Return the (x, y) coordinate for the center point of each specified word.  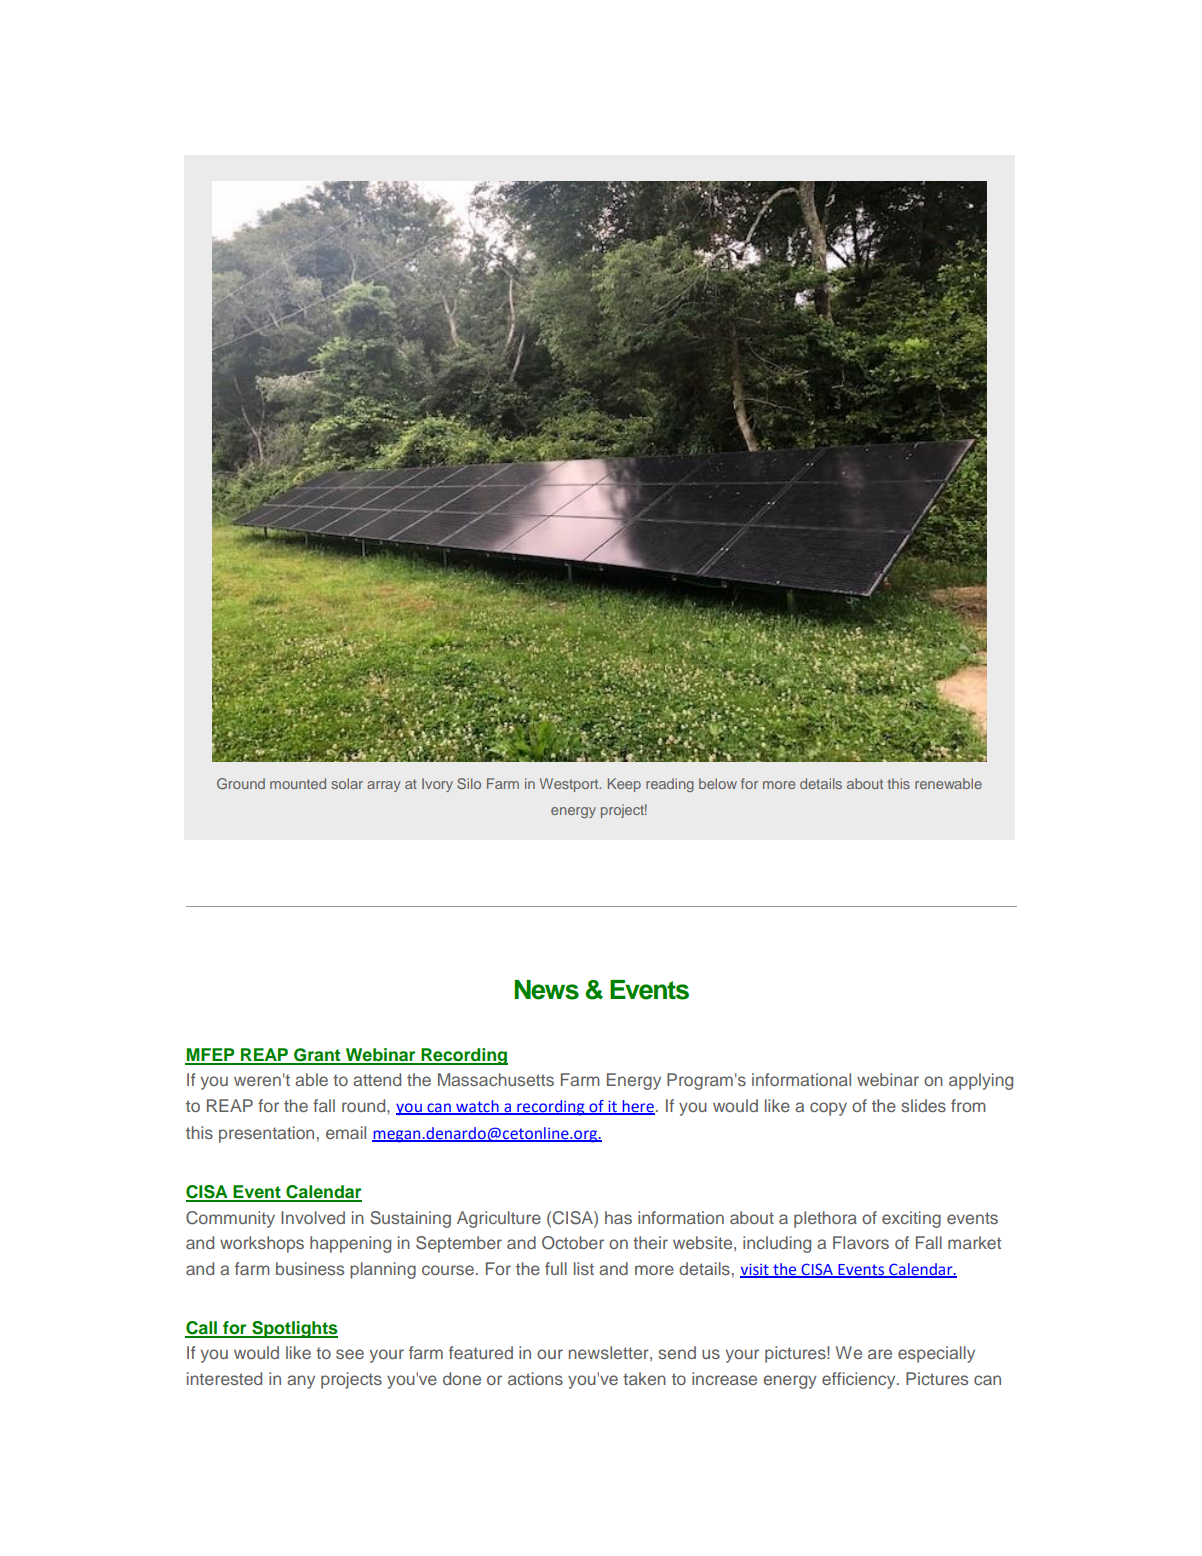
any (301, 1382)
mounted (298, 783)
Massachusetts (496, 1079)
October (573, 1243)
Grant (317, 1056)
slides (923, 1105)
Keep (624, 785)
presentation (266, 1134)
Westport (570, 785)
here (637, 1107)
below (718, 783)
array (384, 786)
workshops (262, 1244)
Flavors (861, 1242)
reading (670, 785)
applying (981, 1081)
